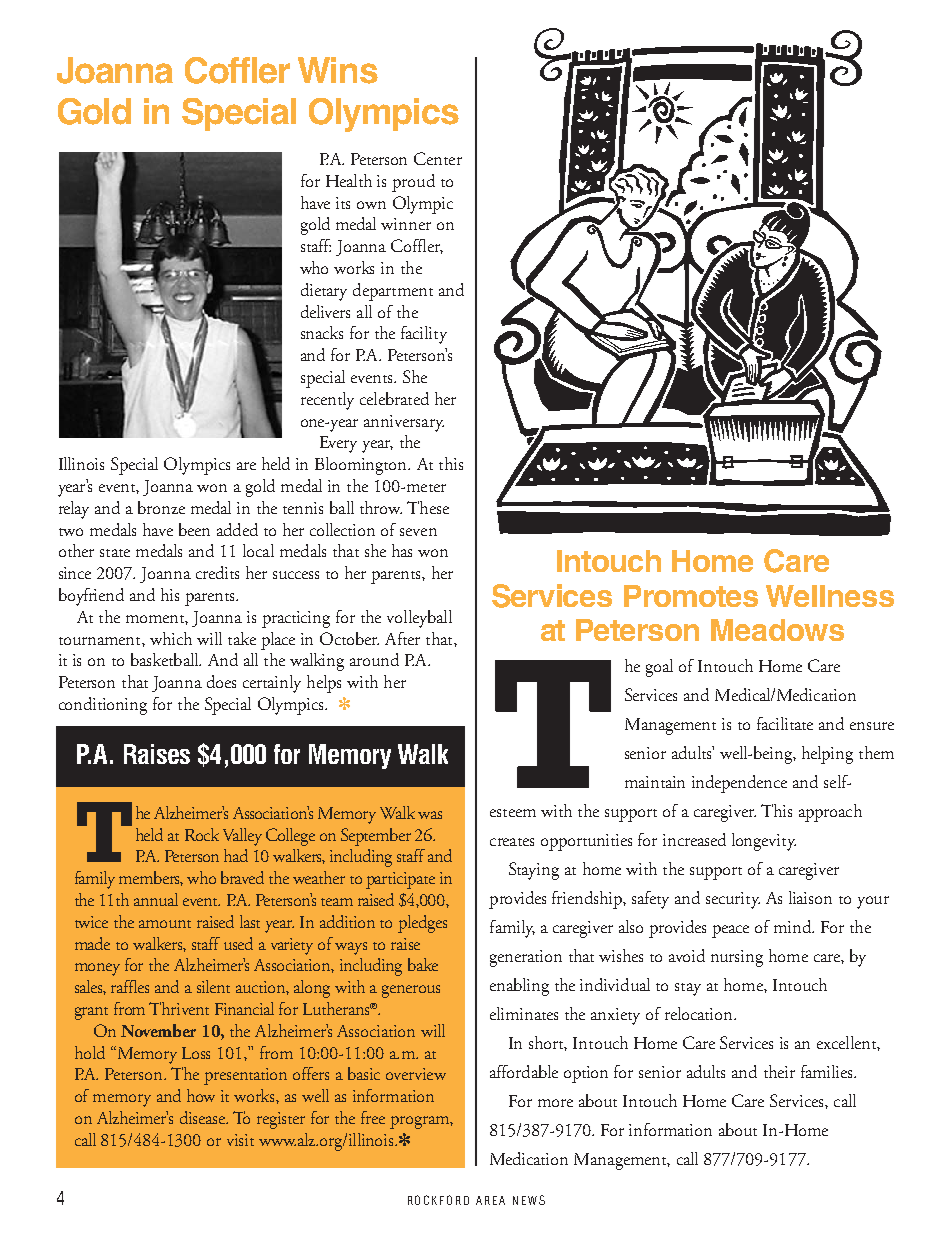  What do you see at coordinates (490, 1200) in the screenshot?
I see `AREA` at bounding box center [490, 1200].
